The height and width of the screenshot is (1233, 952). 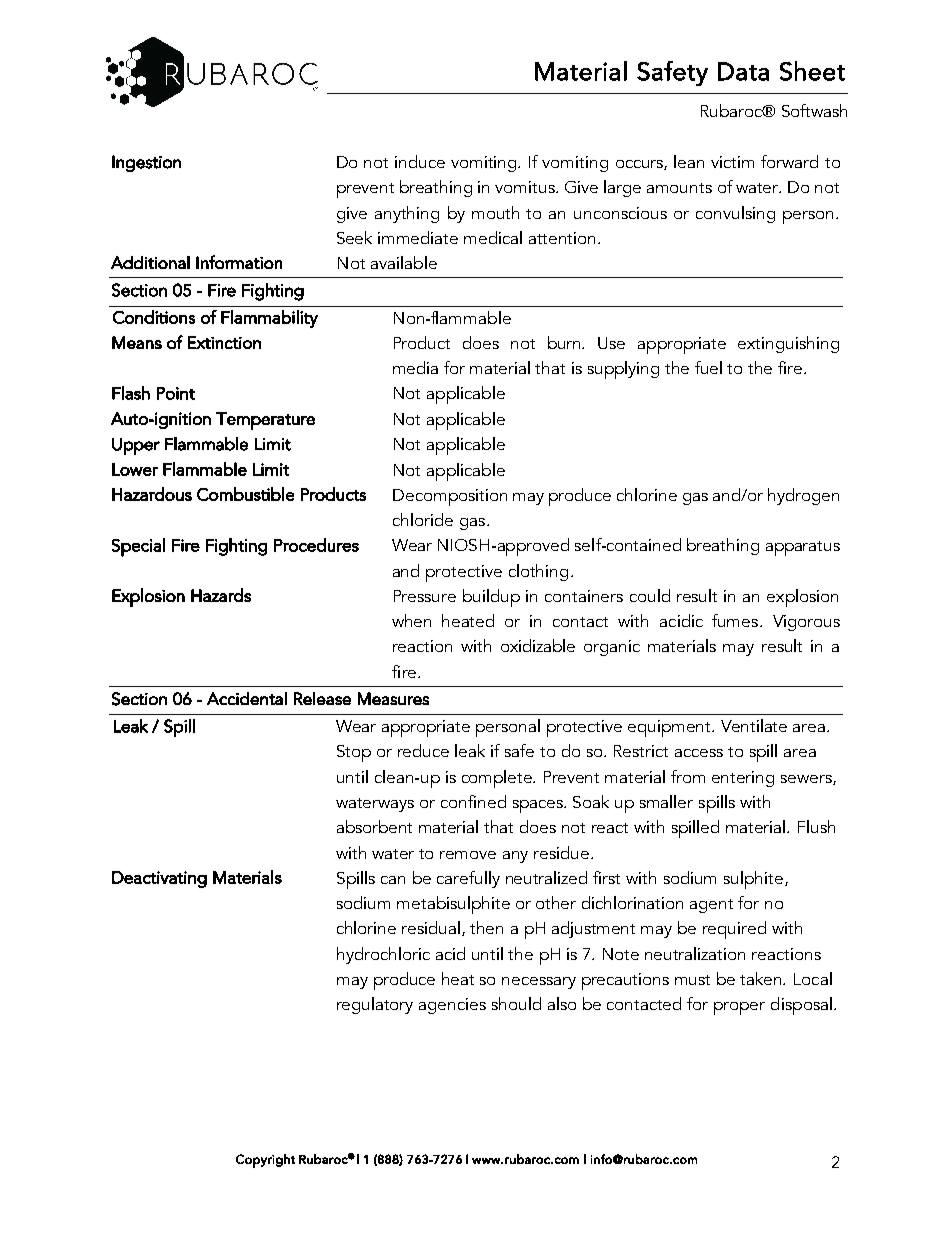 I want to click on proper, so click(x=739, y=1008).
